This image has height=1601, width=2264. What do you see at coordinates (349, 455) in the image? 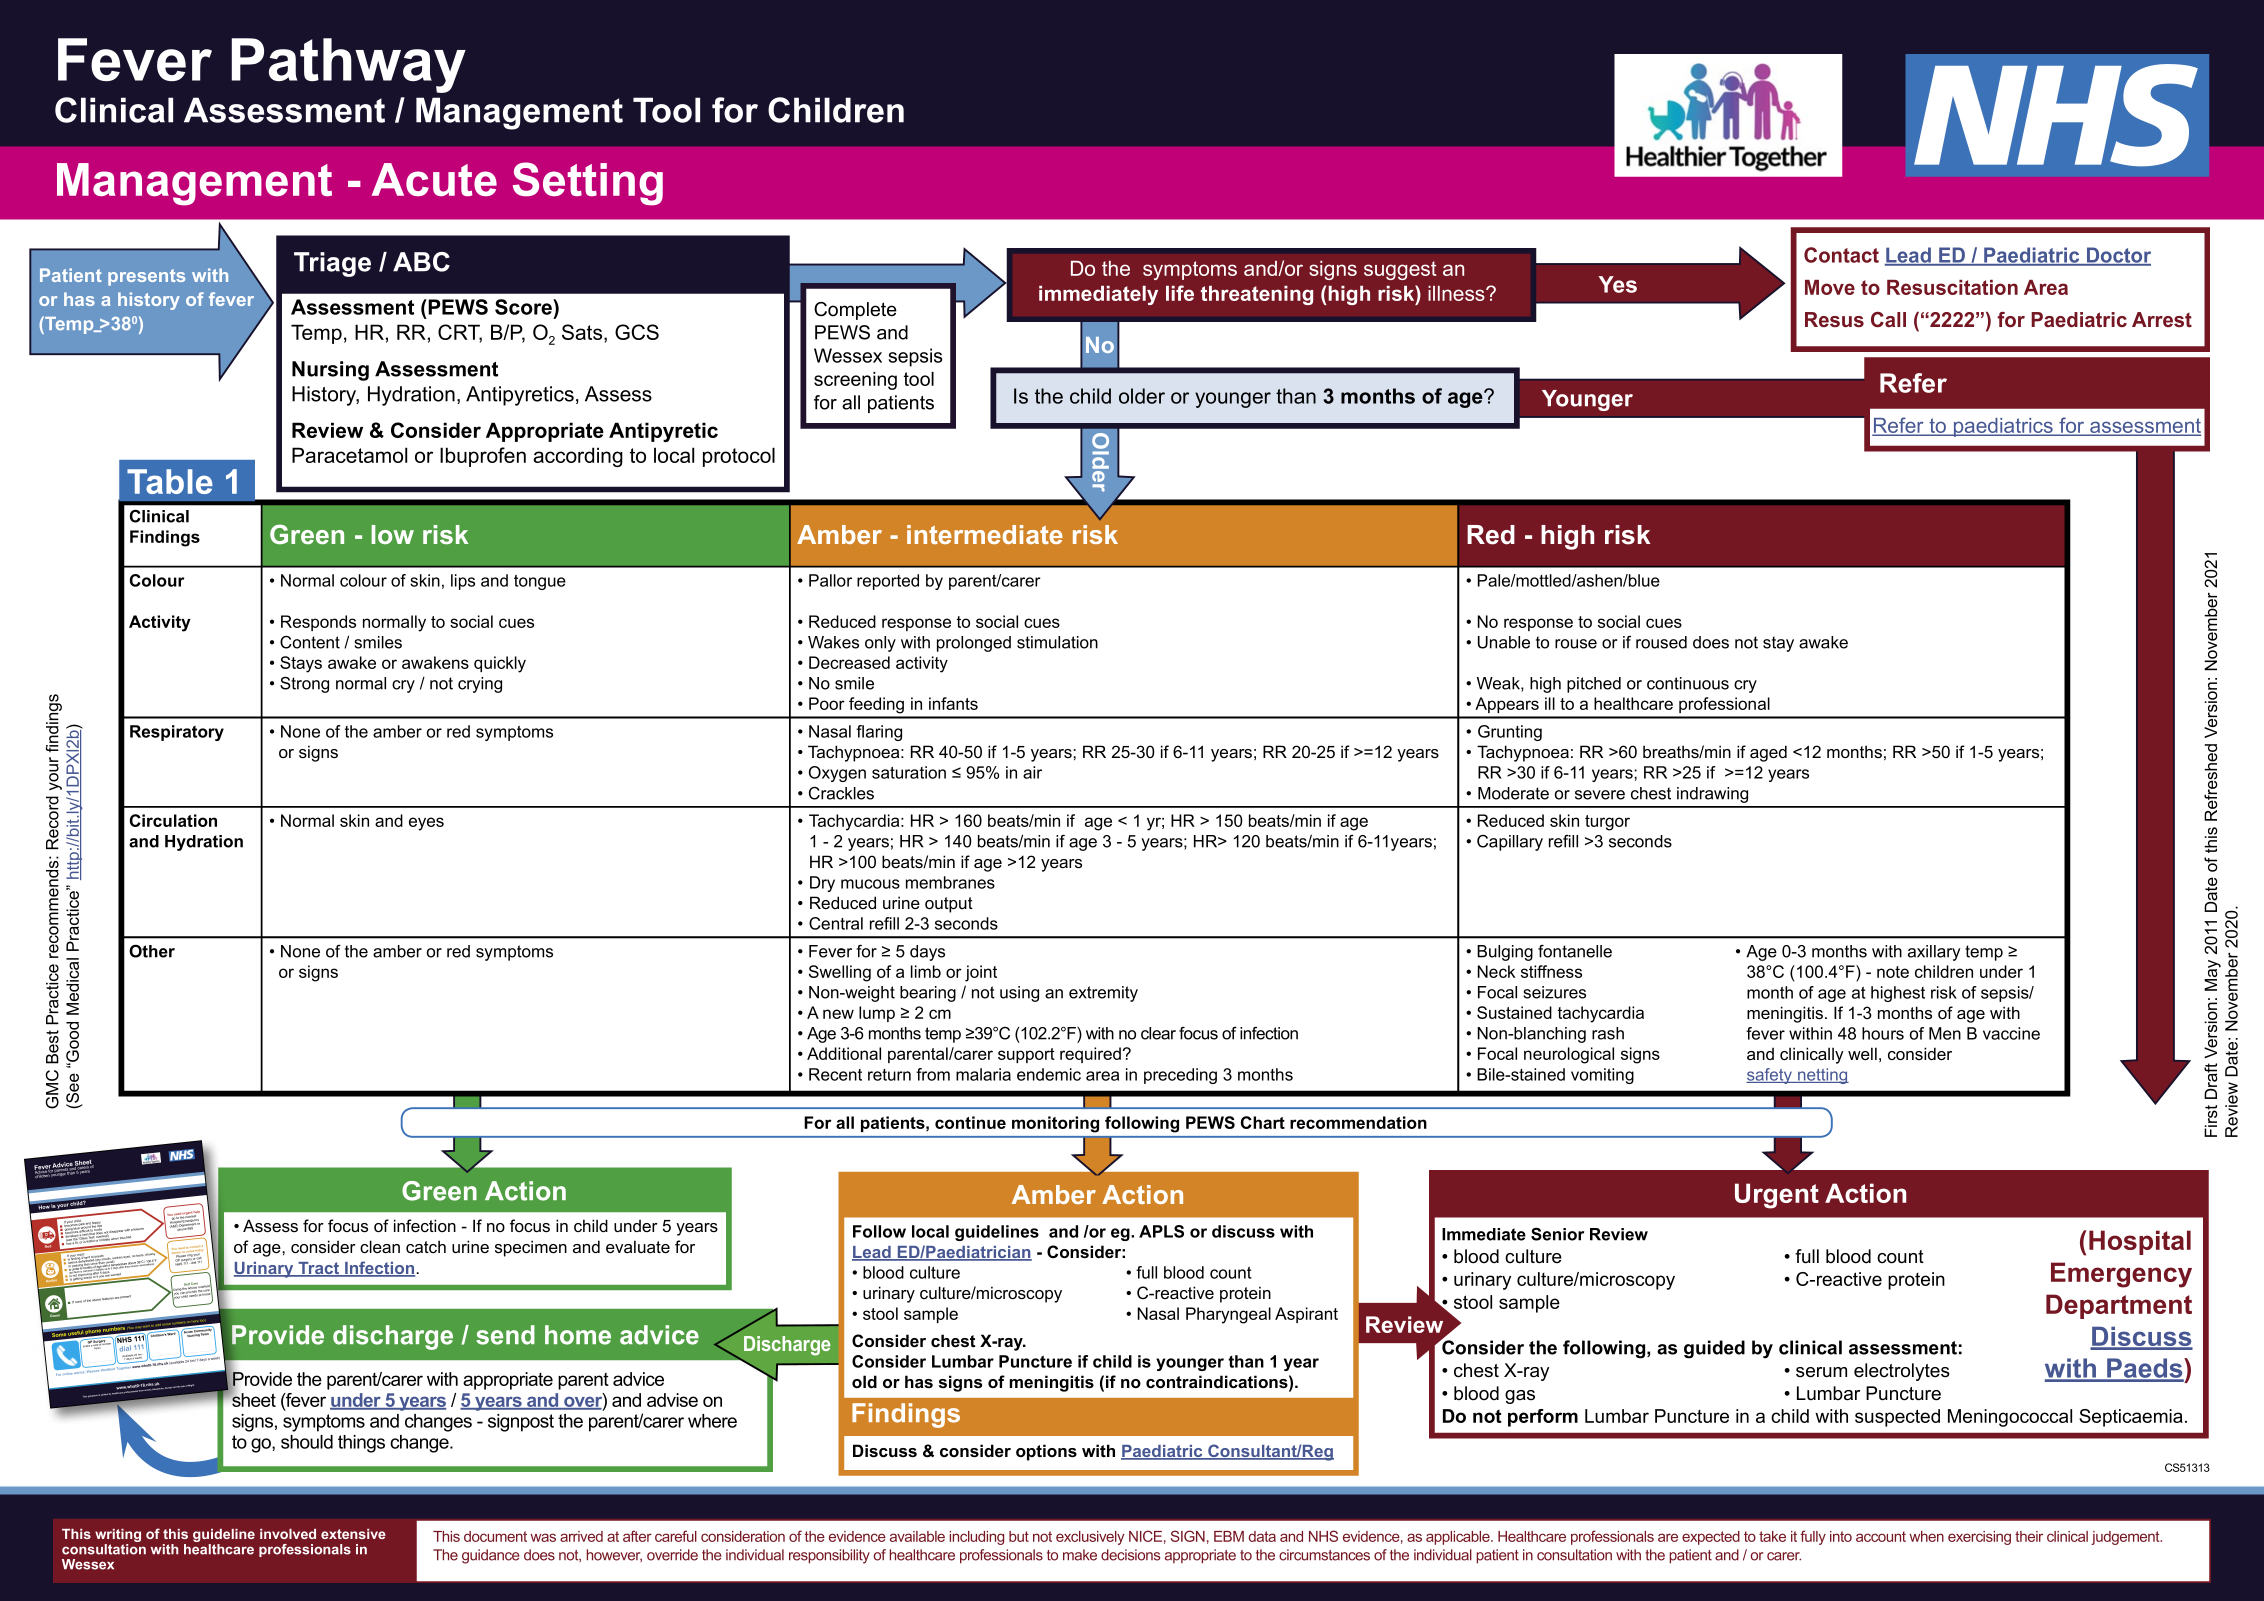
I see `Paracetamol` at bounding box center [349, 455].
